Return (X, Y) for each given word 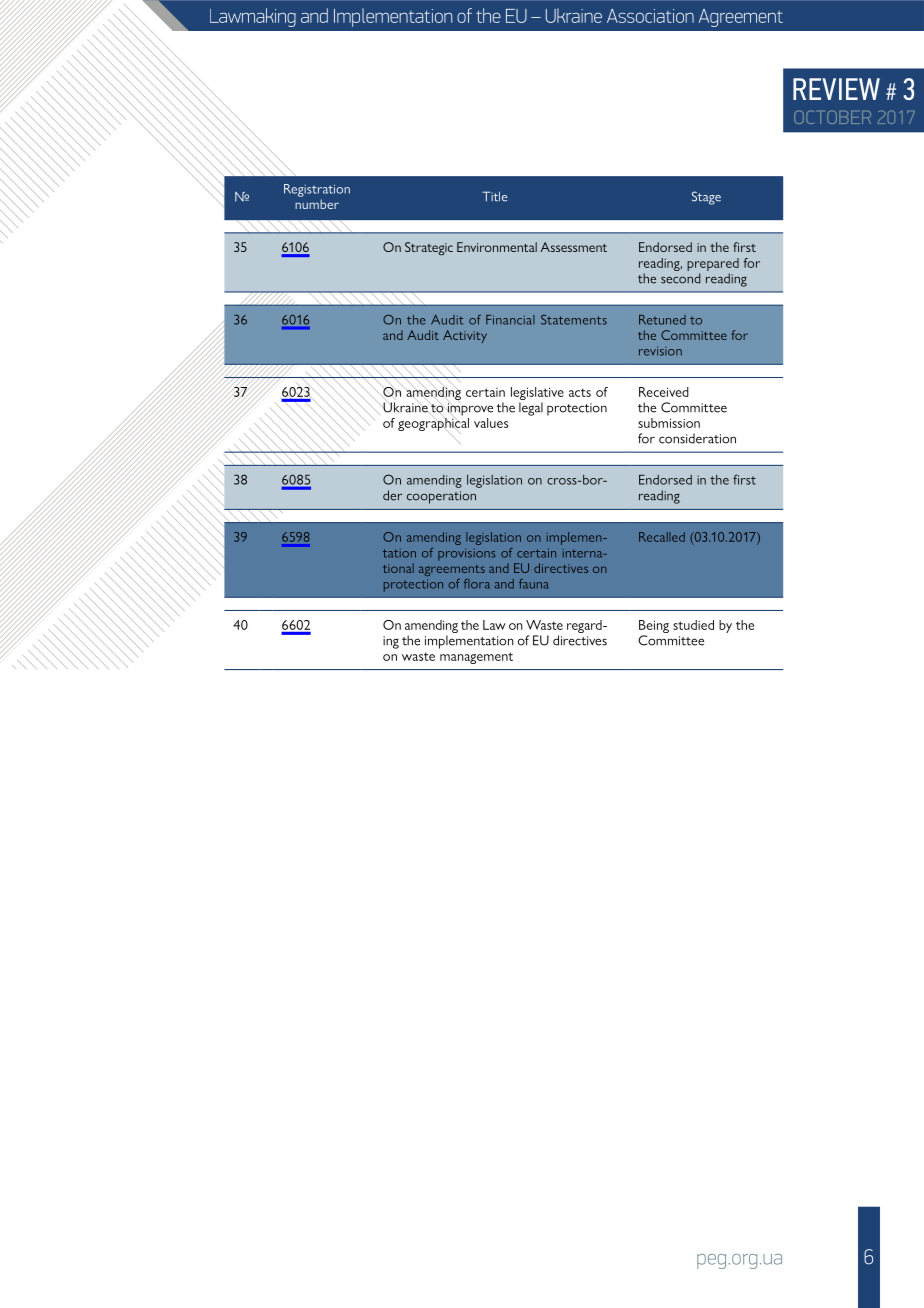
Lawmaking (253, 17)
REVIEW (836, 89)
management (476, 658)
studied (693, 625)
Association (650, 16)
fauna (533, 584)
